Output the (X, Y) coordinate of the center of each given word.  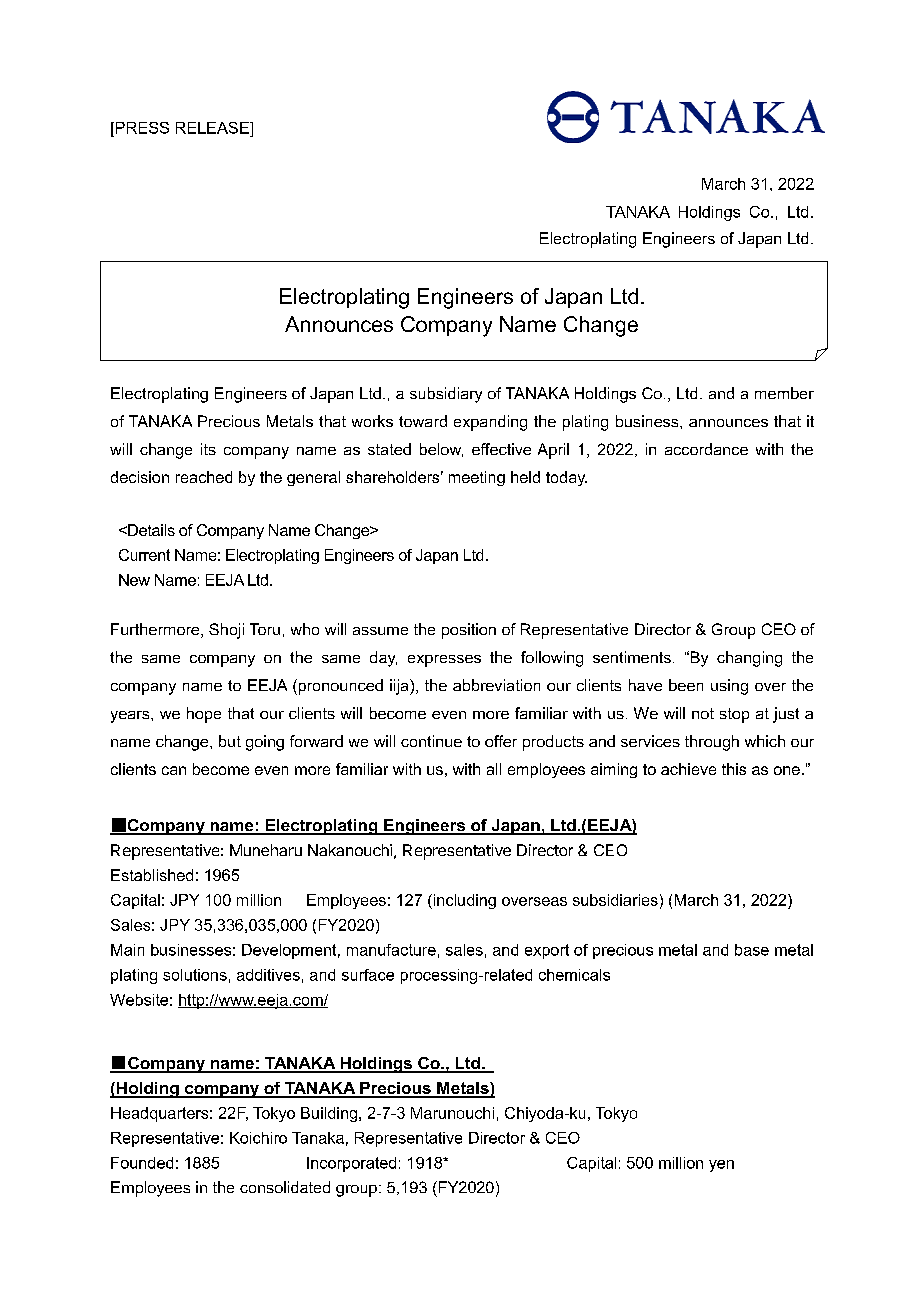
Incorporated (351, 1164)
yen (721, 1166)
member (784, 393)
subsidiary (446, 395)
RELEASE (213, 128)
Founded (142, 1163)
